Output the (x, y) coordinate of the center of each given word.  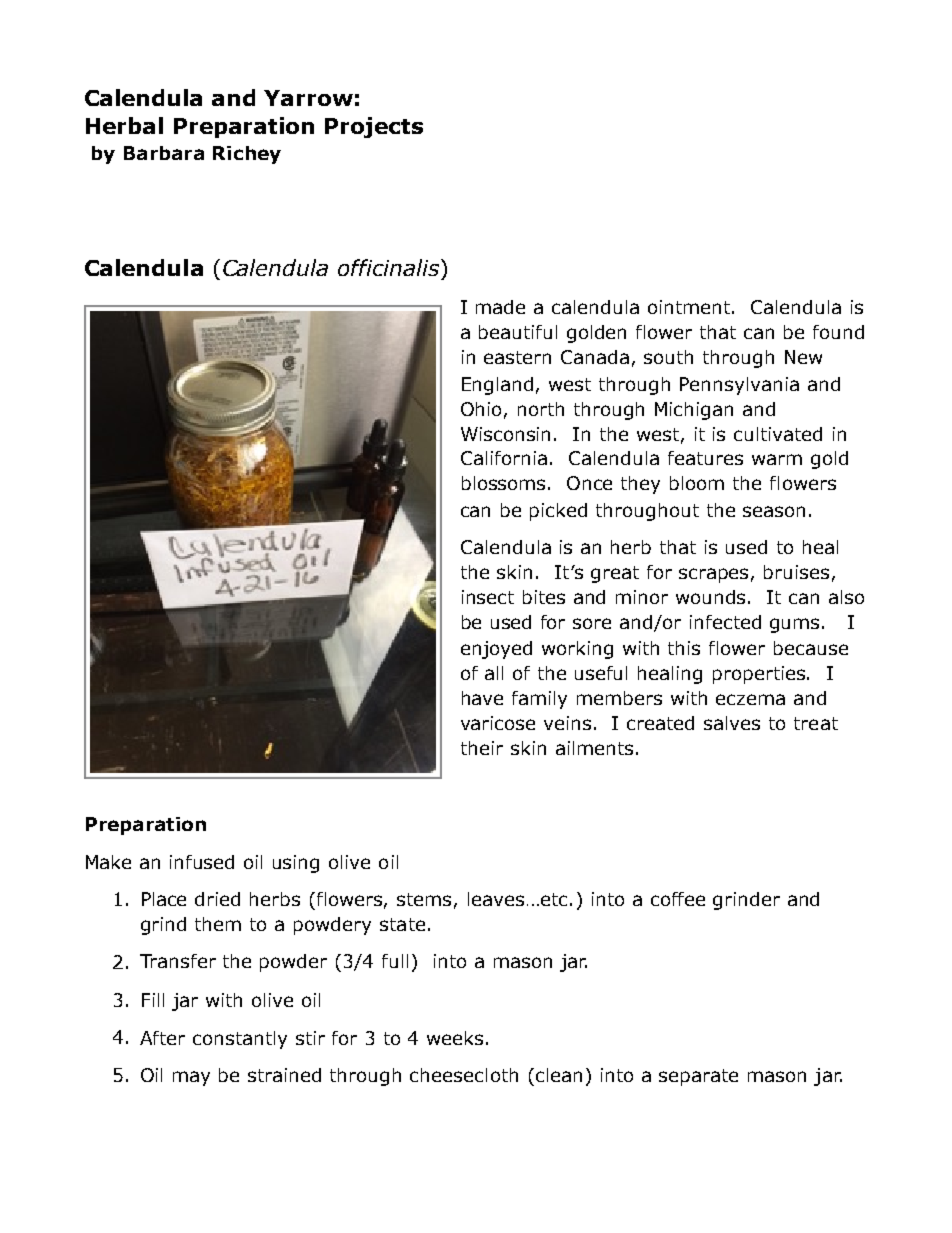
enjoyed (496, 650)
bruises (796, 572)
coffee (678, 899)
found (838, 332)
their (482, 748)
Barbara (164, 153)
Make (108, 862)
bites (544, 597)
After (162, 1038)
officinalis (388, 267)
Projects (374, 127)
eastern (517, 357)
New (803, 357)
